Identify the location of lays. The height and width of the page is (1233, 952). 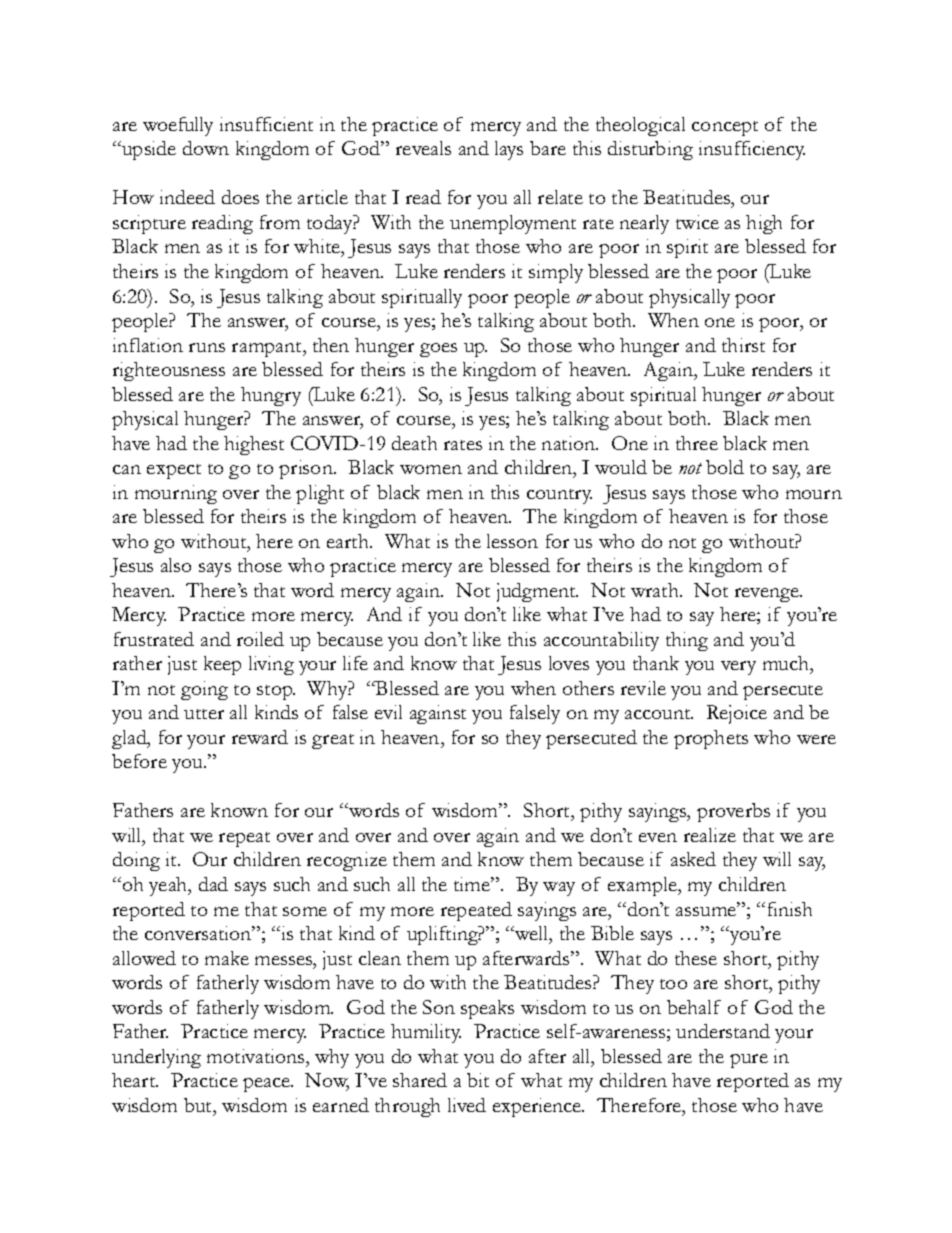
(509, 150).
